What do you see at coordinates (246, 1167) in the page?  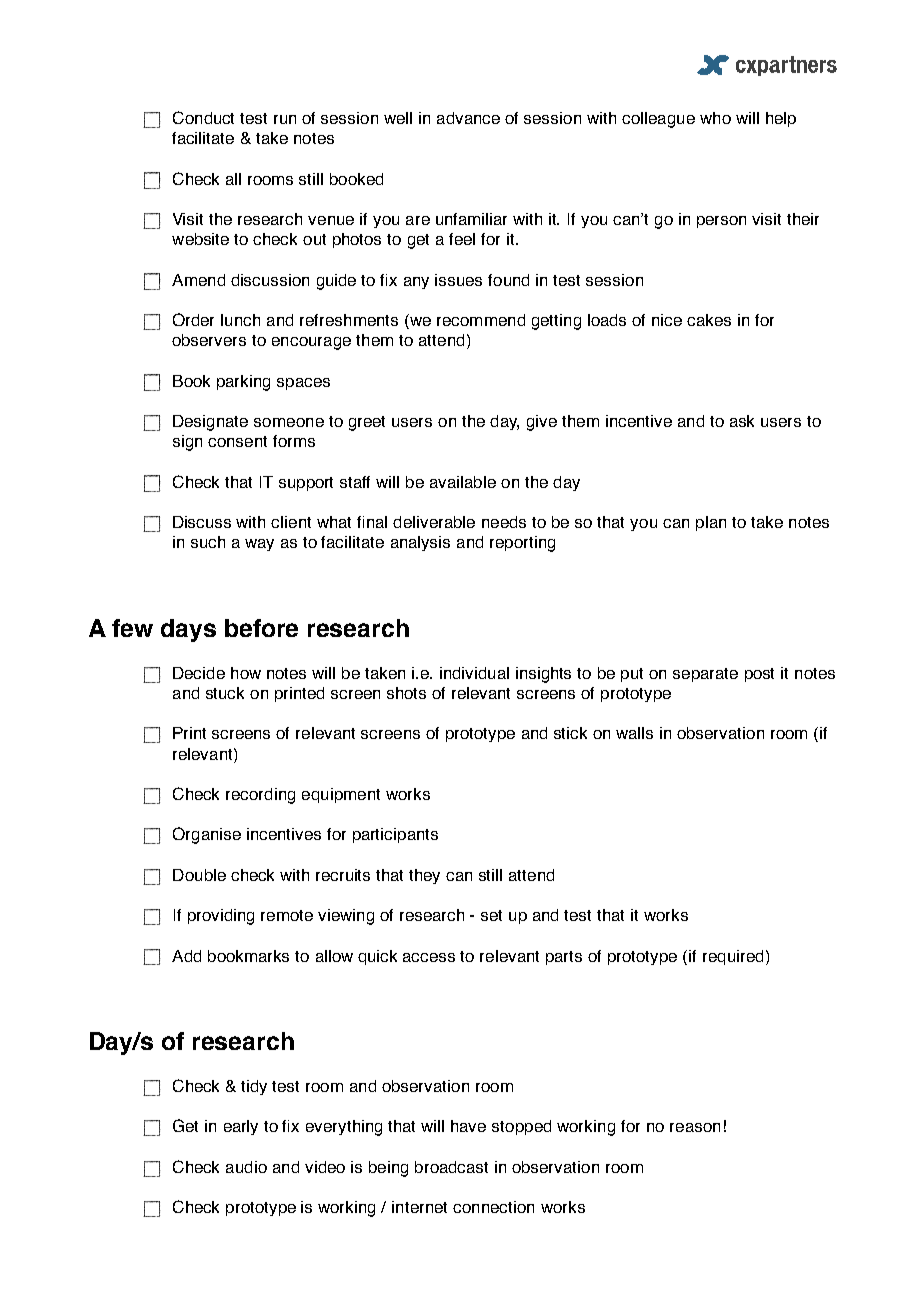 I see `audio` at bounding box center [246, 1167].
